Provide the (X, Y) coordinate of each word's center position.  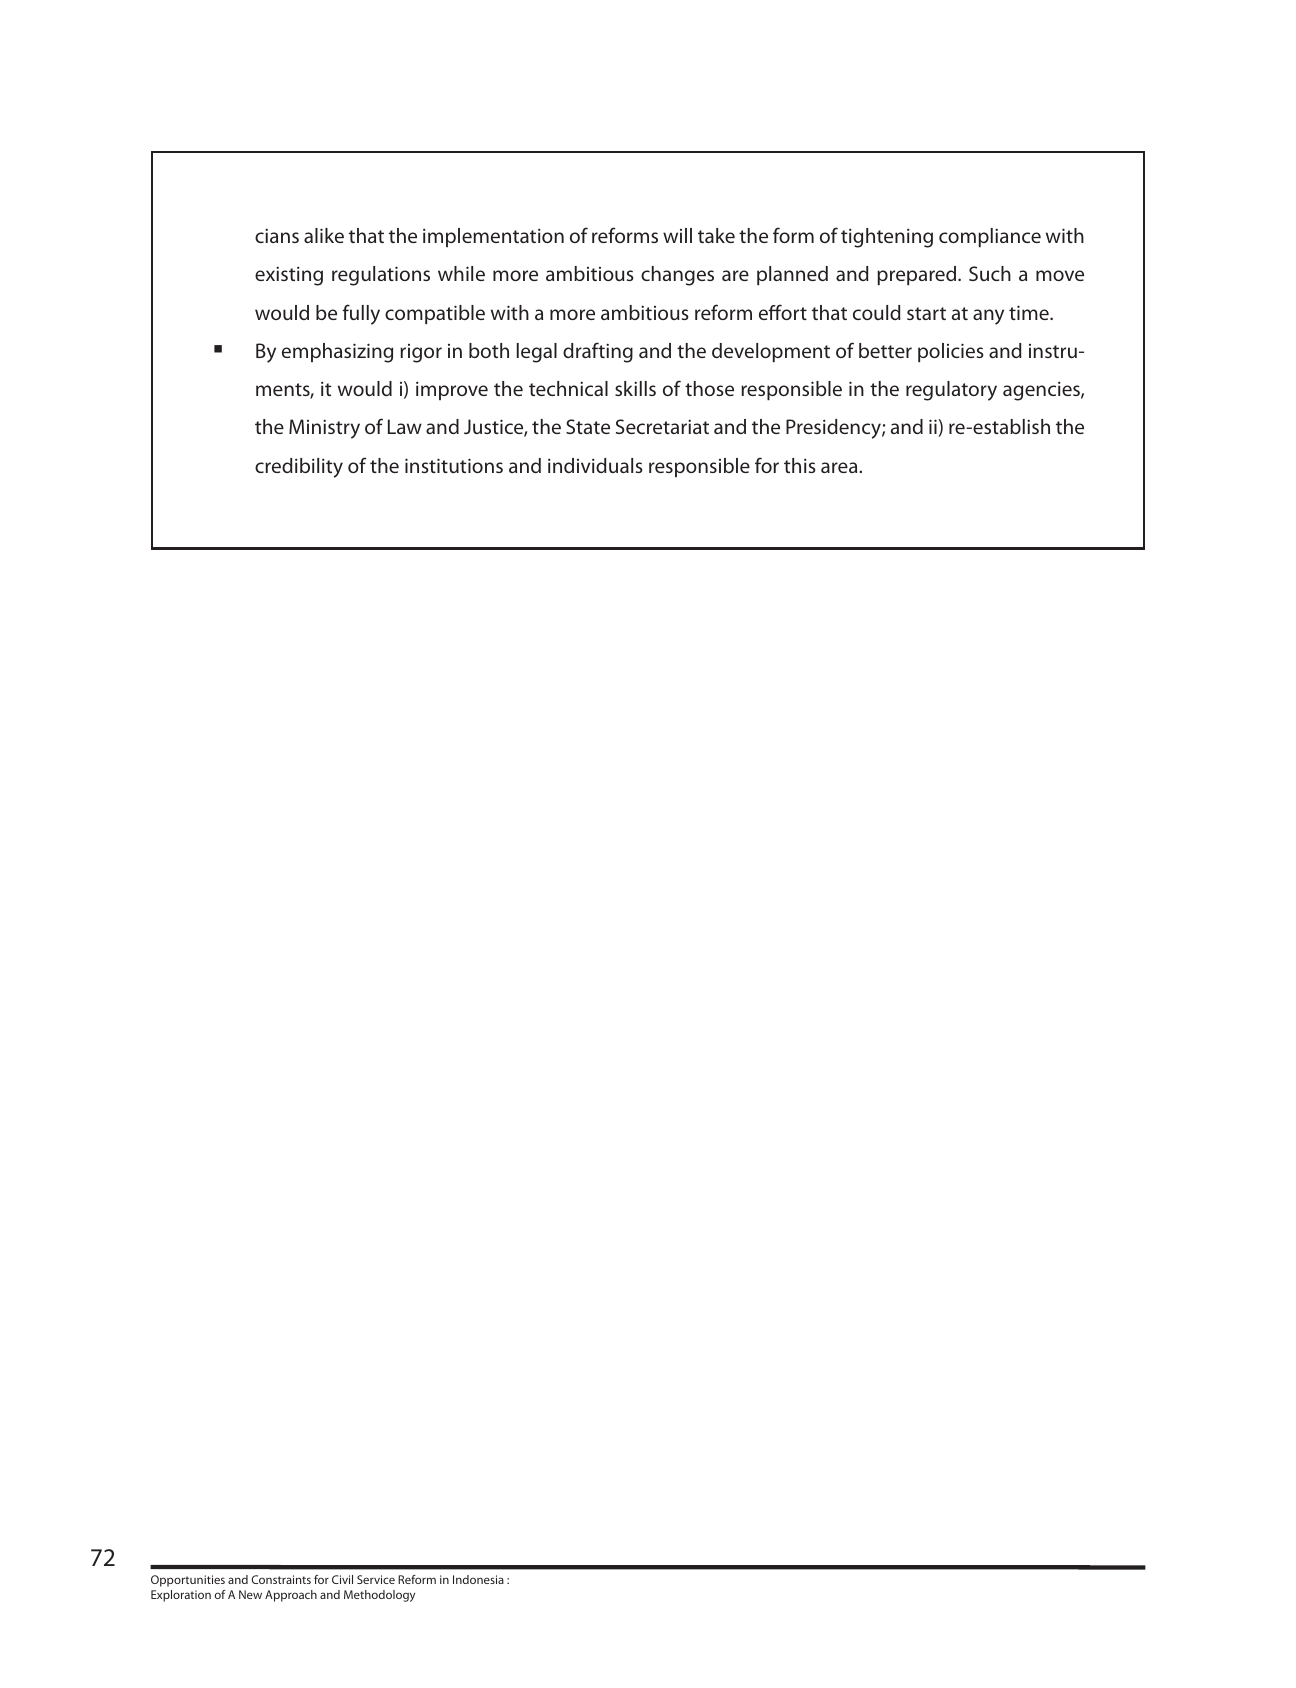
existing (289, 276)
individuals (595, 465)
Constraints (281, 1579)
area (840, 467)
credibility (299, 468)
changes (677, 276)
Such (990, 273)
